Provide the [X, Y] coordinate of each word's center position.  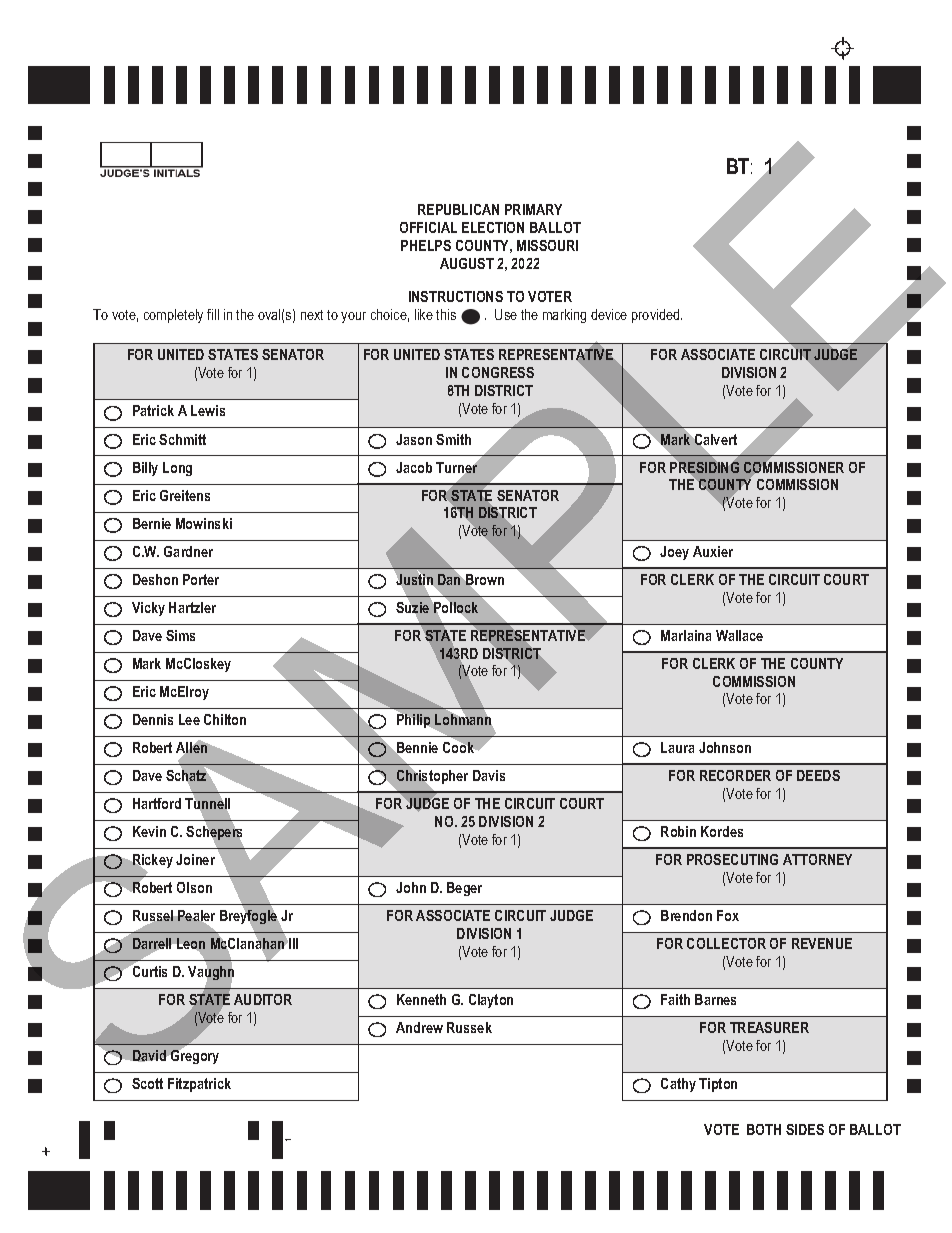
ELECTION [493, 227]
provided [657, 316]
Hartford [157, 803]
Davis [489, 775]
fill [213, 314]
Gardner [188, 551]
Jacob [414, 467]
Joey [674, 553]
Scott [147, 1083]
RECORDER [735, 775]
